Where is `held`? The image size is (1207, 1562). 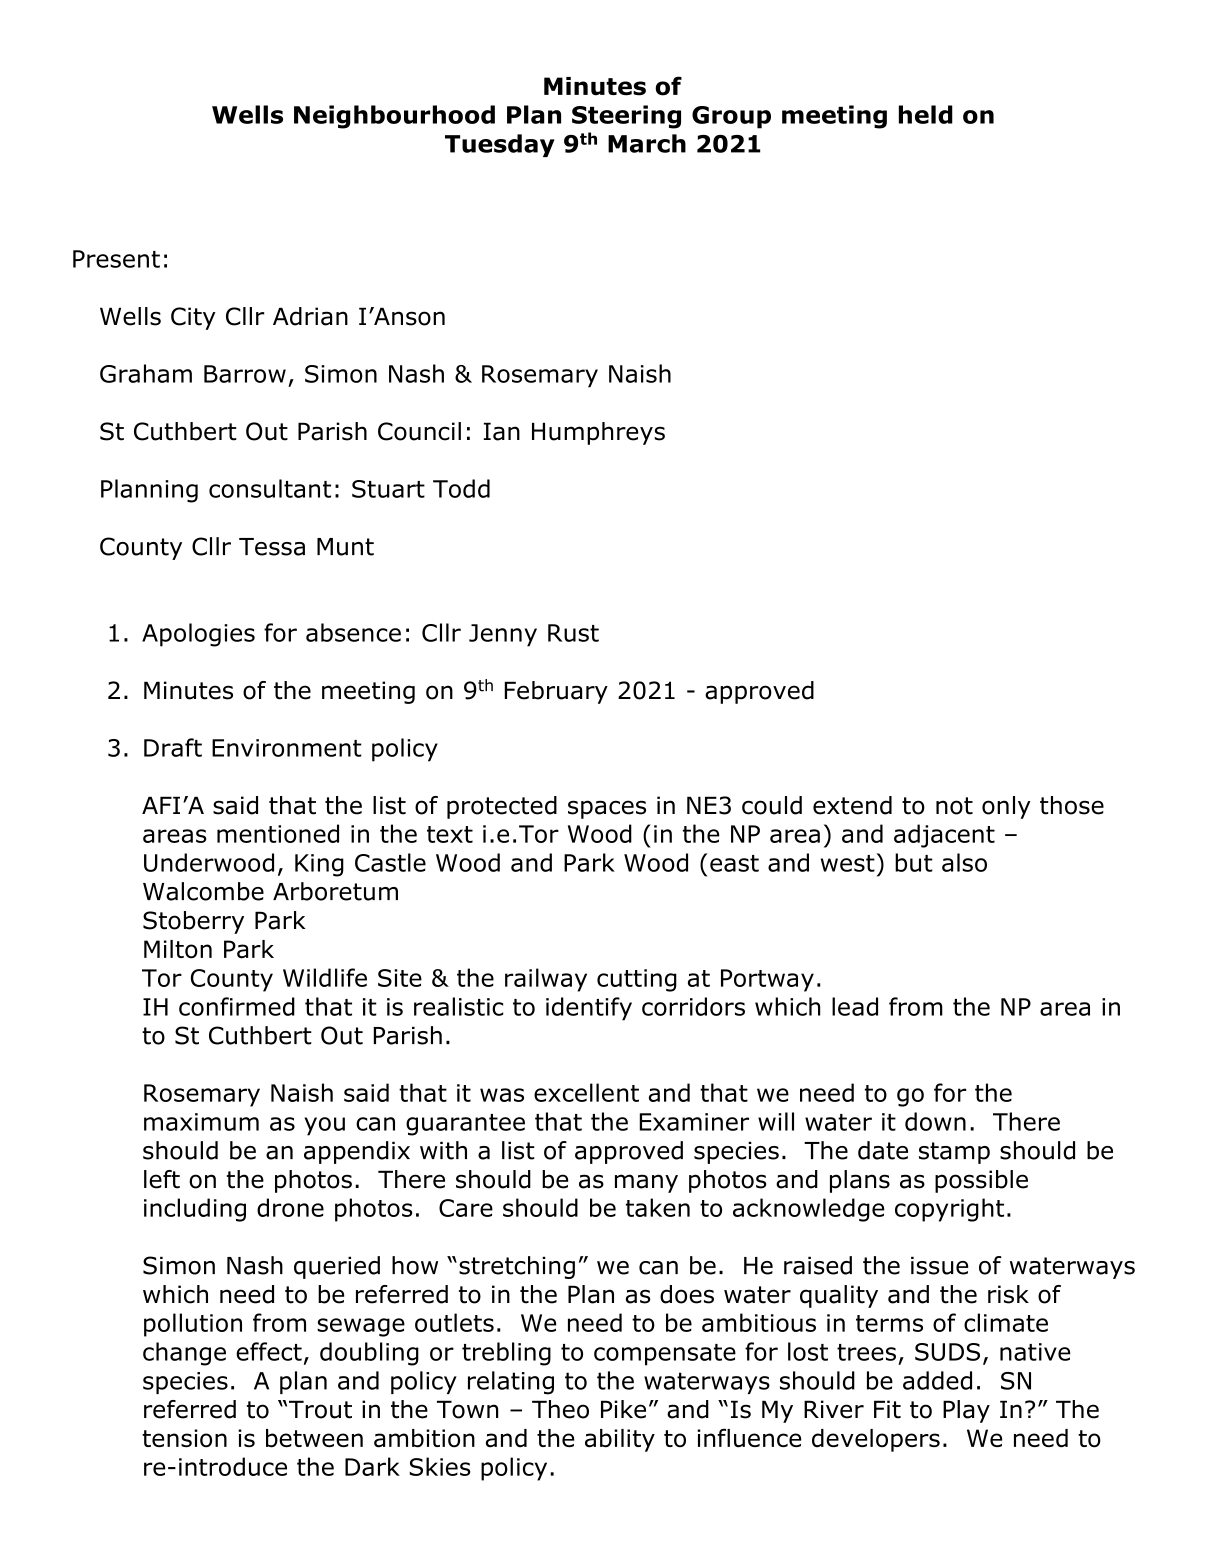
held is located at coordinates (926, 114).
